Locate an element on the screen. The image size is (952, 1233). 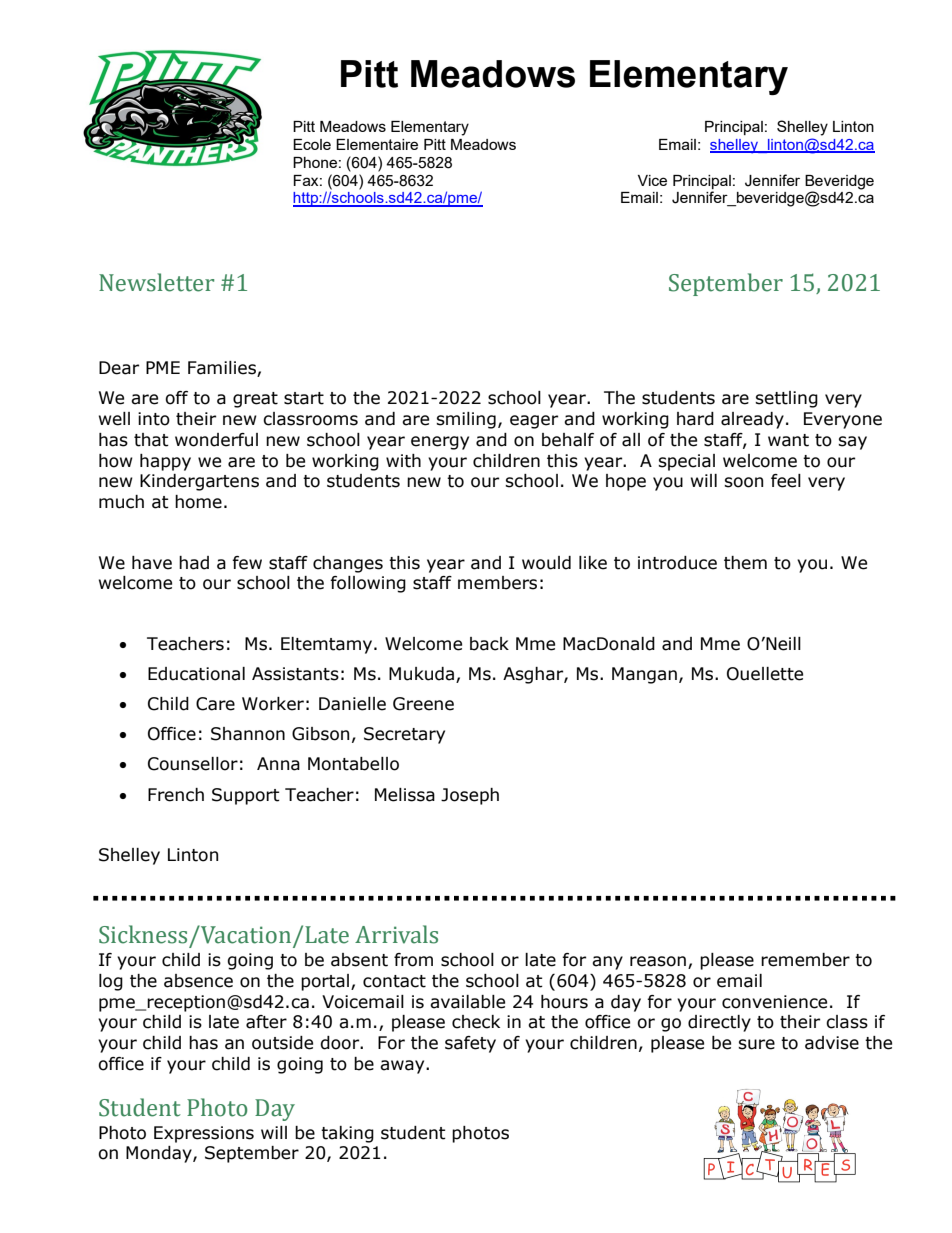
away is located at coordinates (403, 1067).
